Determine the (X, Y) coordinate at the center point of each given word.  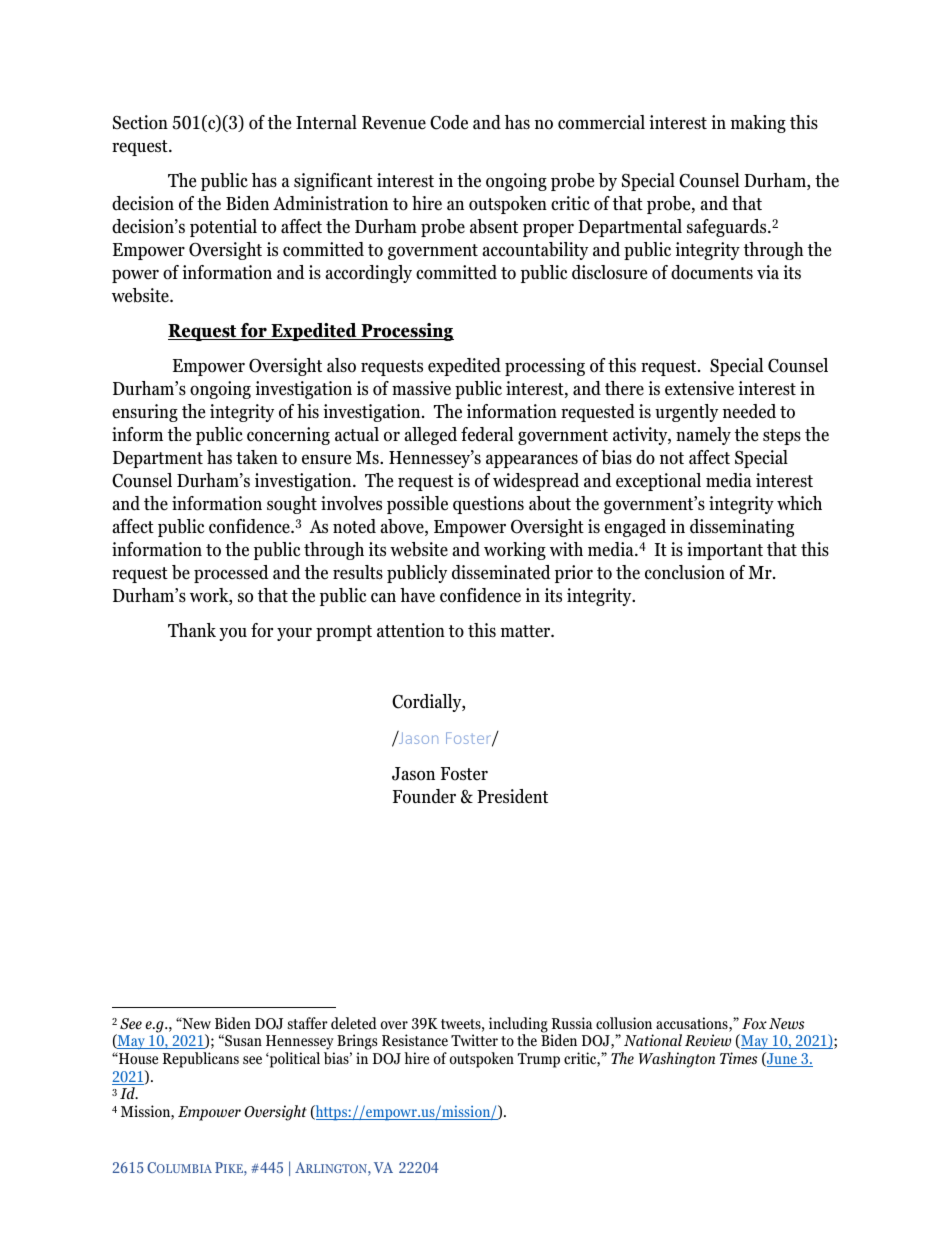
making (758, 124)
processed (231, 574)
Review (708, 1040)
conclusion (685, 572)
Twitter (474, 1040)
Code (449, 122)
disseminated (501, 572)
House (137, 1058)
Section (140, 122)
